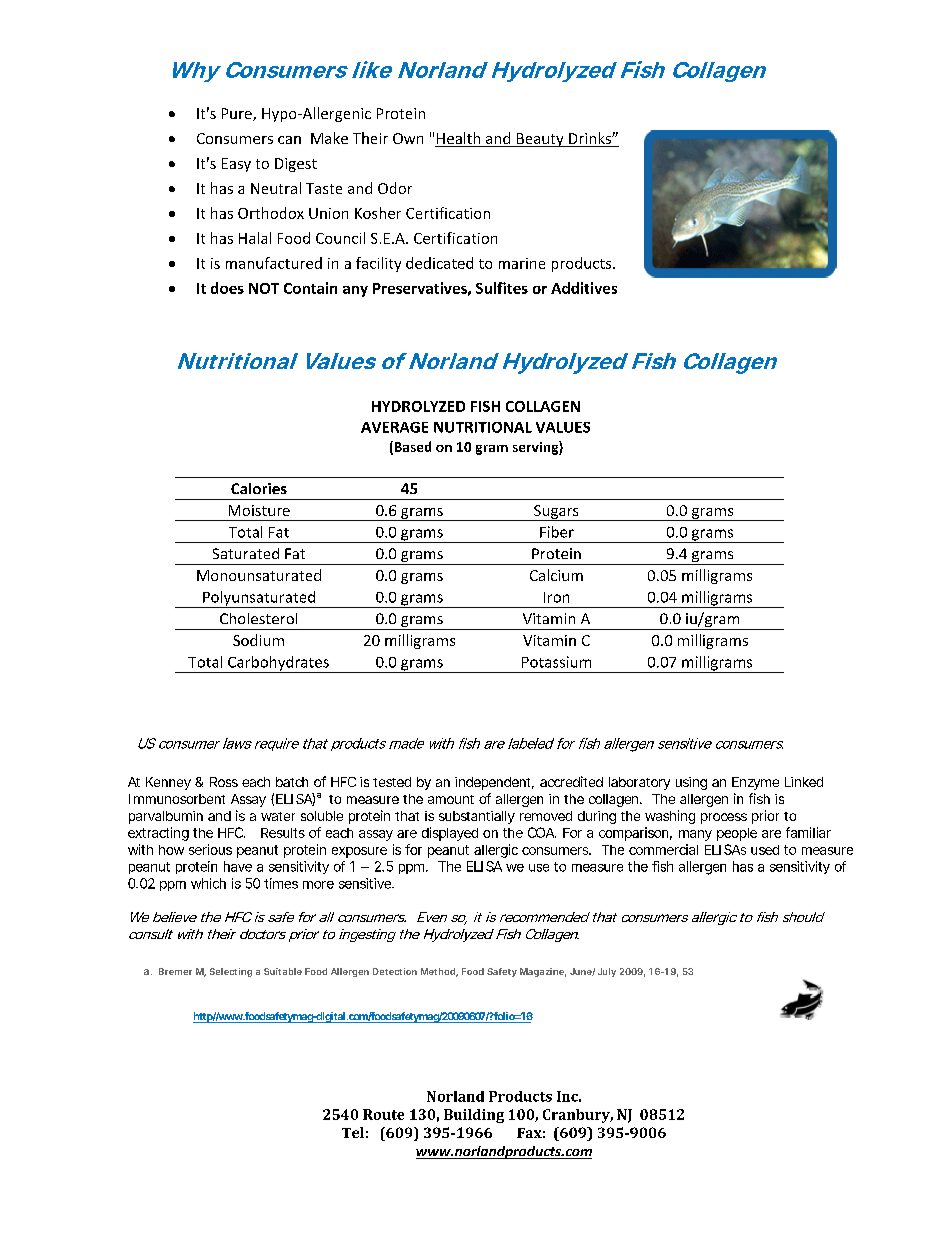 The height and width of the screenshot is (1233, 952). What do you see at coordinates (557, 532) in the screenshot?
I see `Fiber` at bounding box center [557, 532].
